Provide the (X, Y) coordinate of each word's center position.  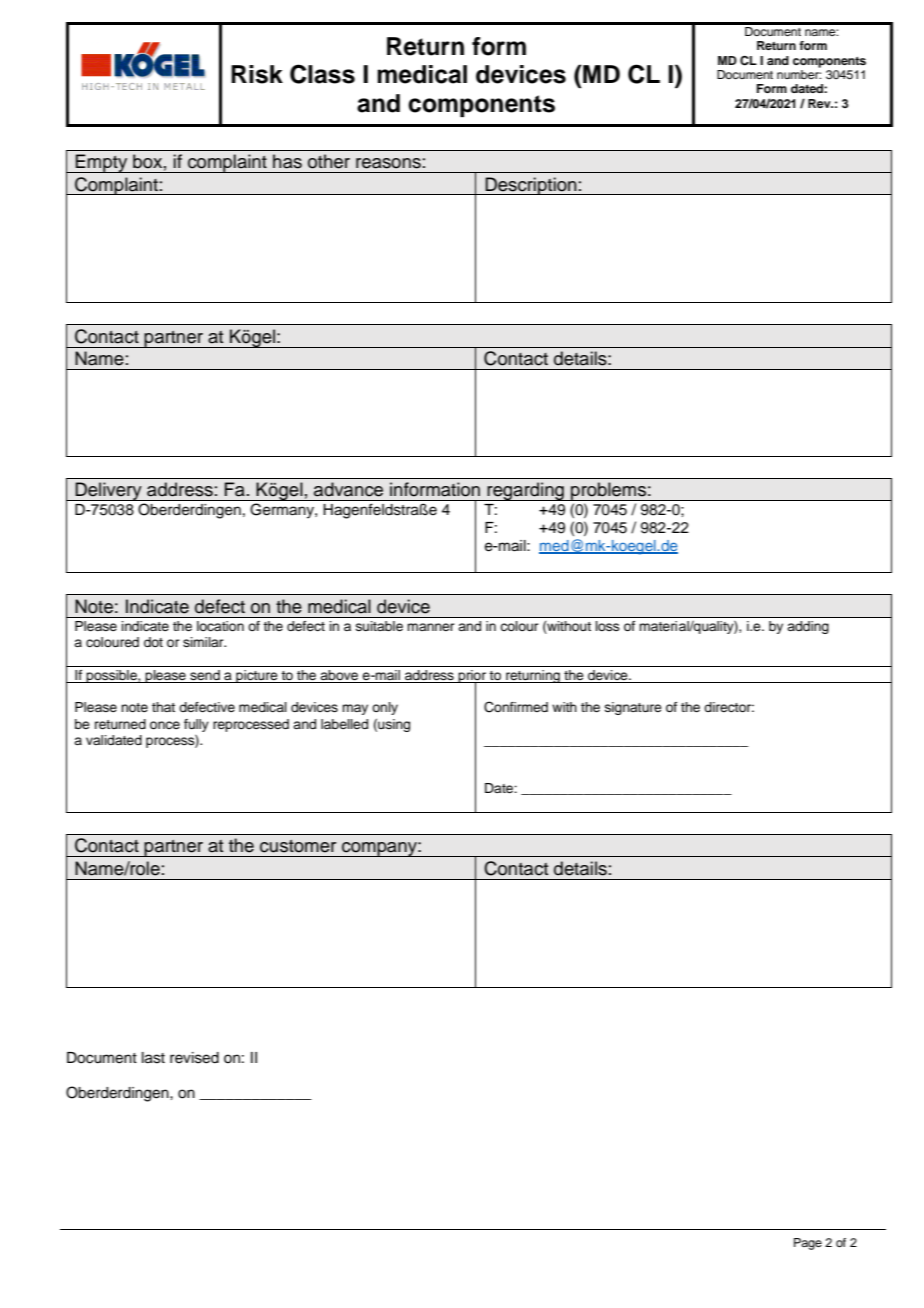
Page (808, 1244)
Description (531, 186)
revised (194, 1058)
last (153, 1058)
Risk (257, 74)
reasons (388, 163)
